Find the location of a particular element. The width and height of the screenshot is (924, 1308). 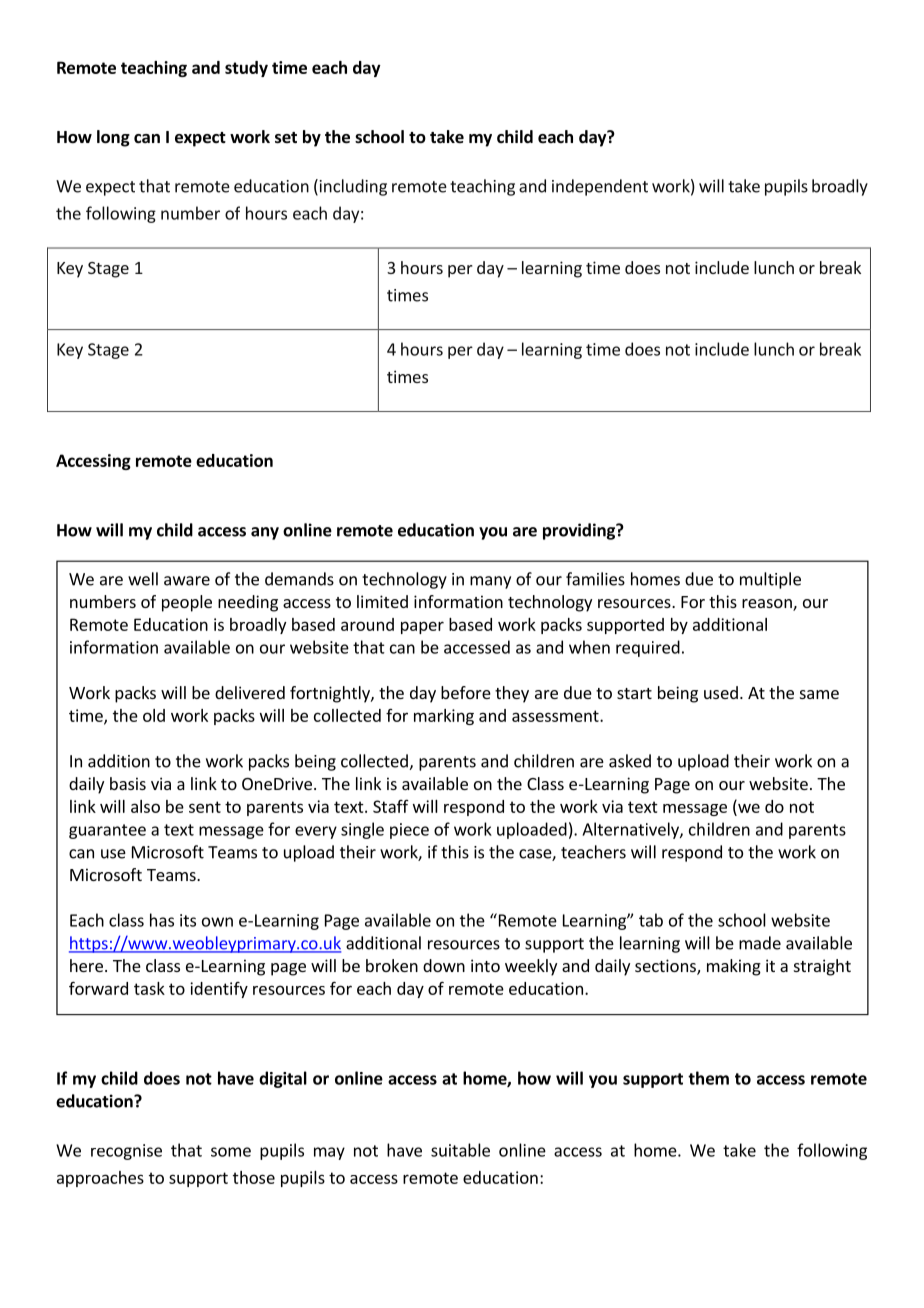

reason is located at coordinates (768, 605).
